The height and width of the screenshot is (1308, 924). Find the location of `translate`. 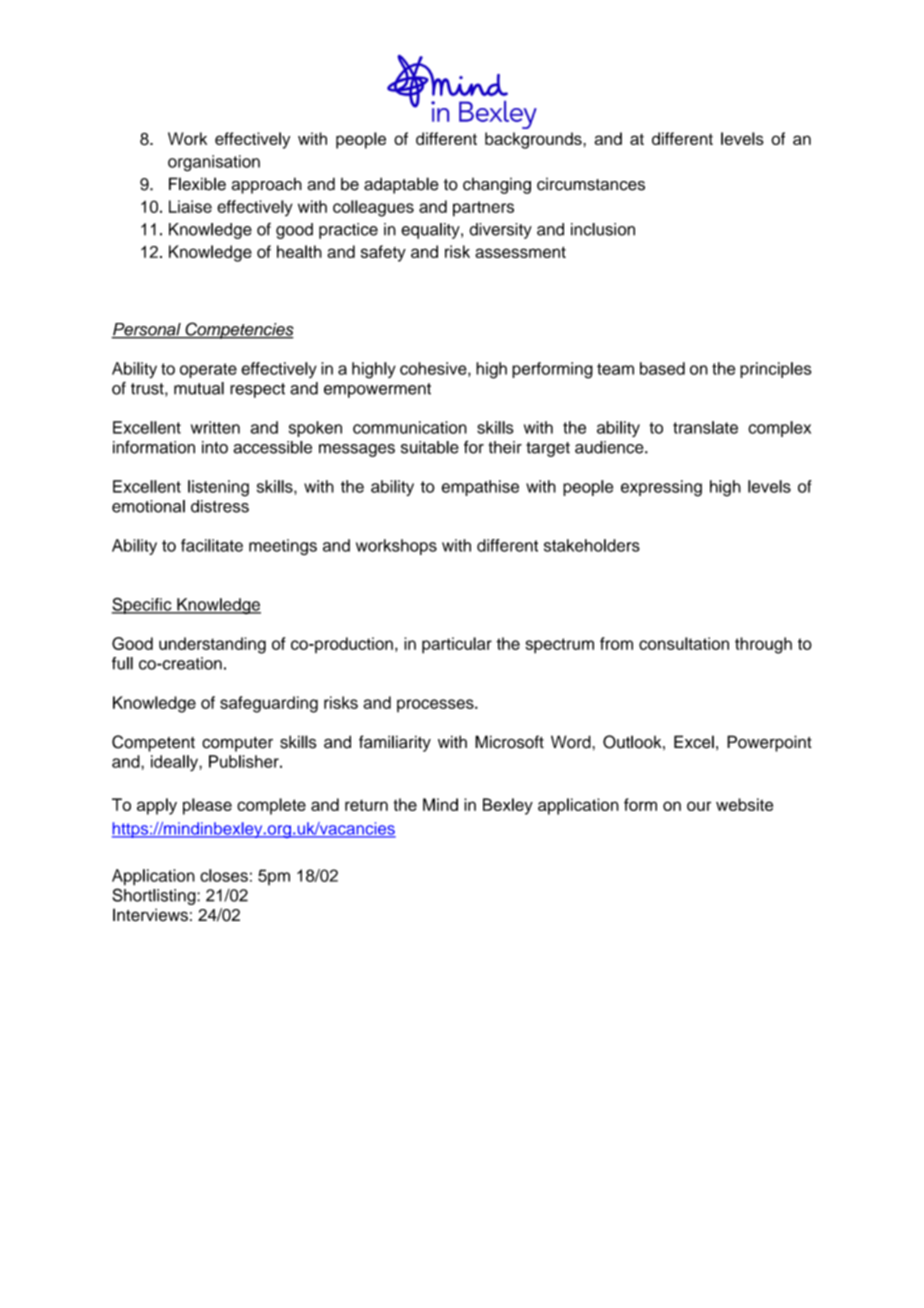

translate is located at coordinates (705, 427).
